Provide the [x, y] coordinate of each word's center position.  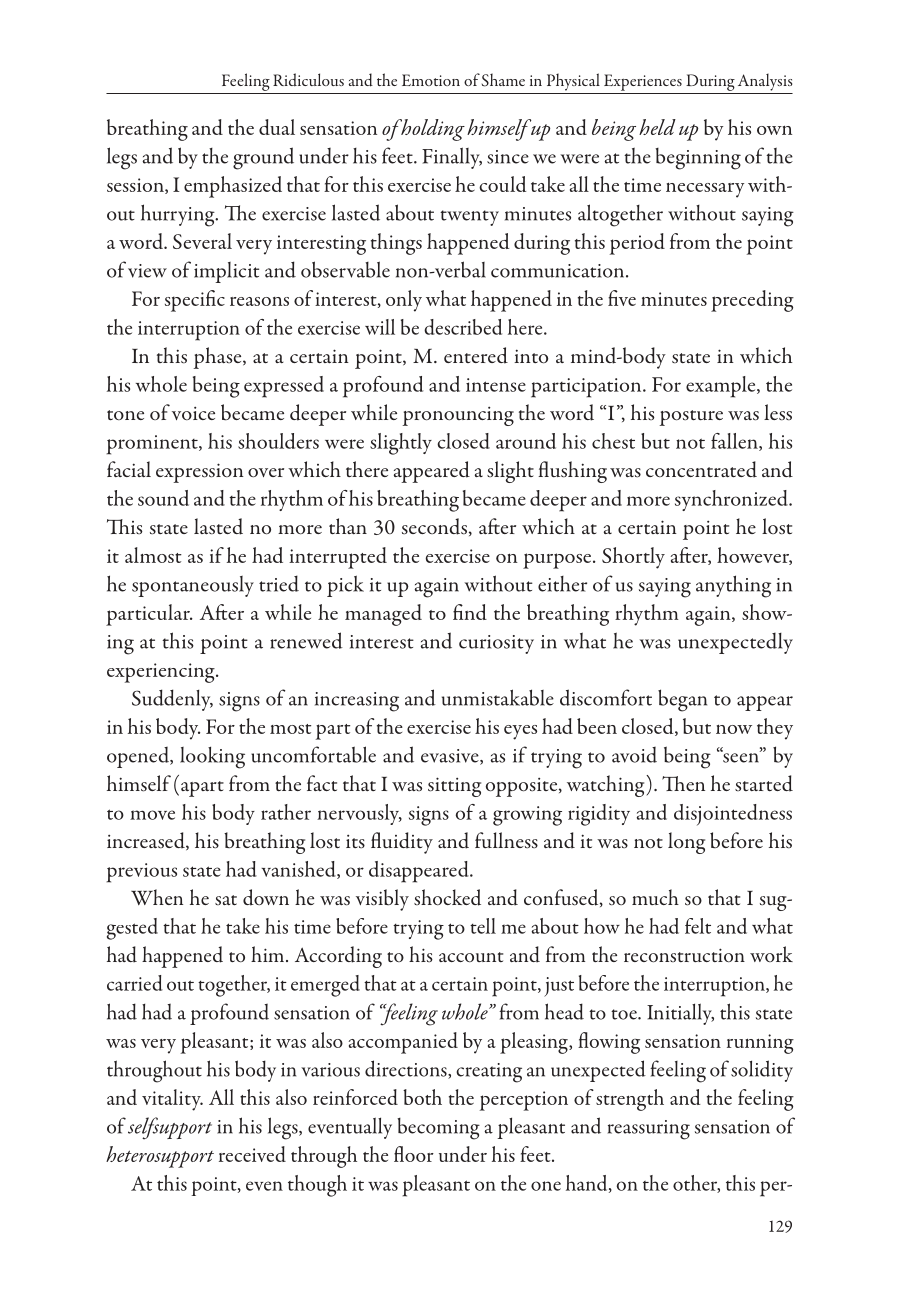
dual [277, 127]
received [252, 1154]
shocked [447, 897]
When [157, 897]
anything [733, 586]
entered [476, 355]
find [470, 612]
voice [193, 413]
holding [432, 130]
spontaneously [193, 586]
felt [698, 926]
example [722, 387]
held [657, 127]
